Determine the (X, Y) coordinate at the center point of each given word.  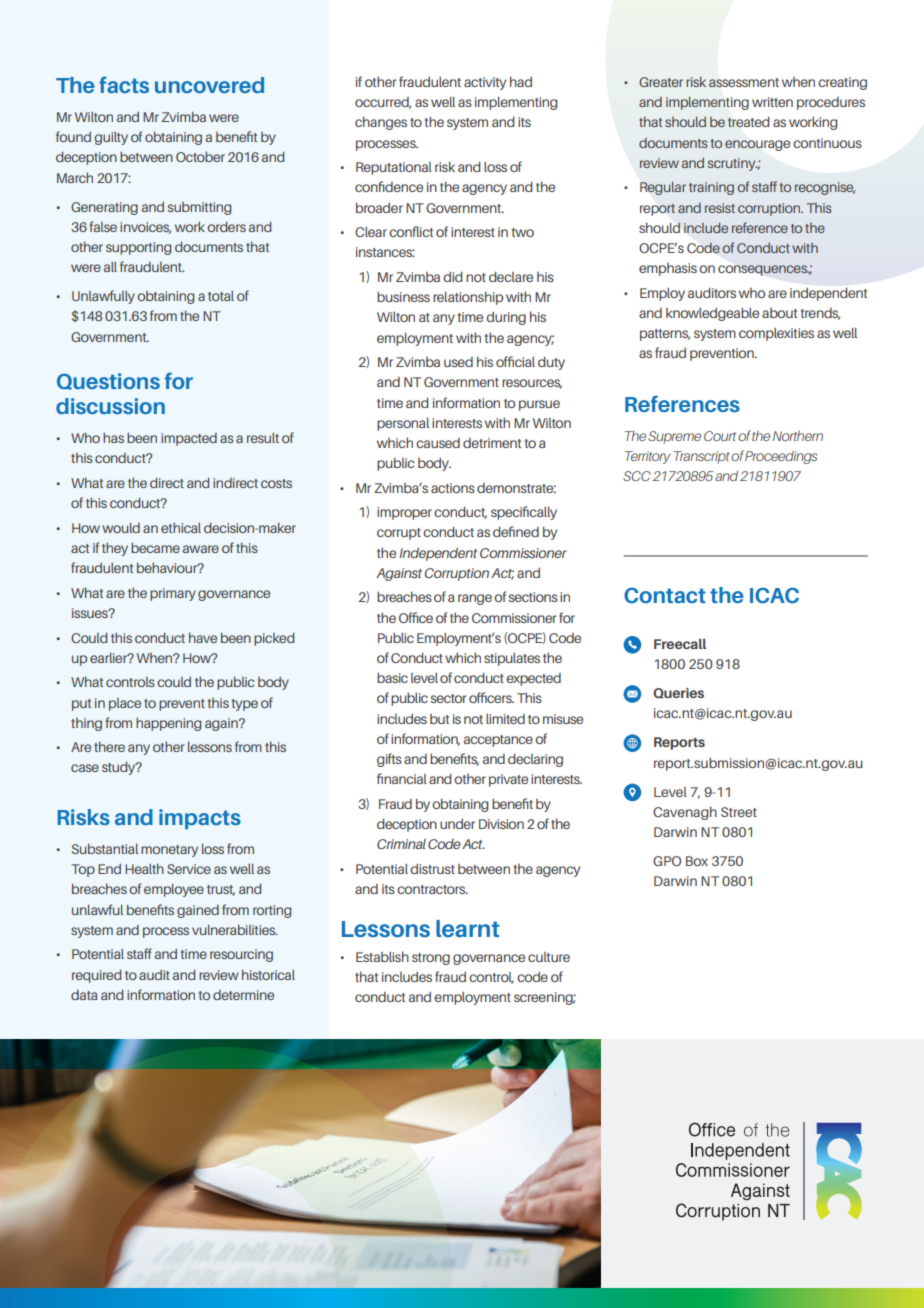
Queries (678, 693)
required (96, 976)
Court (720, 436)
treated (749, 121)
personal (403, 424)
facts (124, 84)
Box (697, 861)
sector (449, 698)
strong (431, 959)
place (125, 704)
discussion (110, 406)
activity (485, 83)
